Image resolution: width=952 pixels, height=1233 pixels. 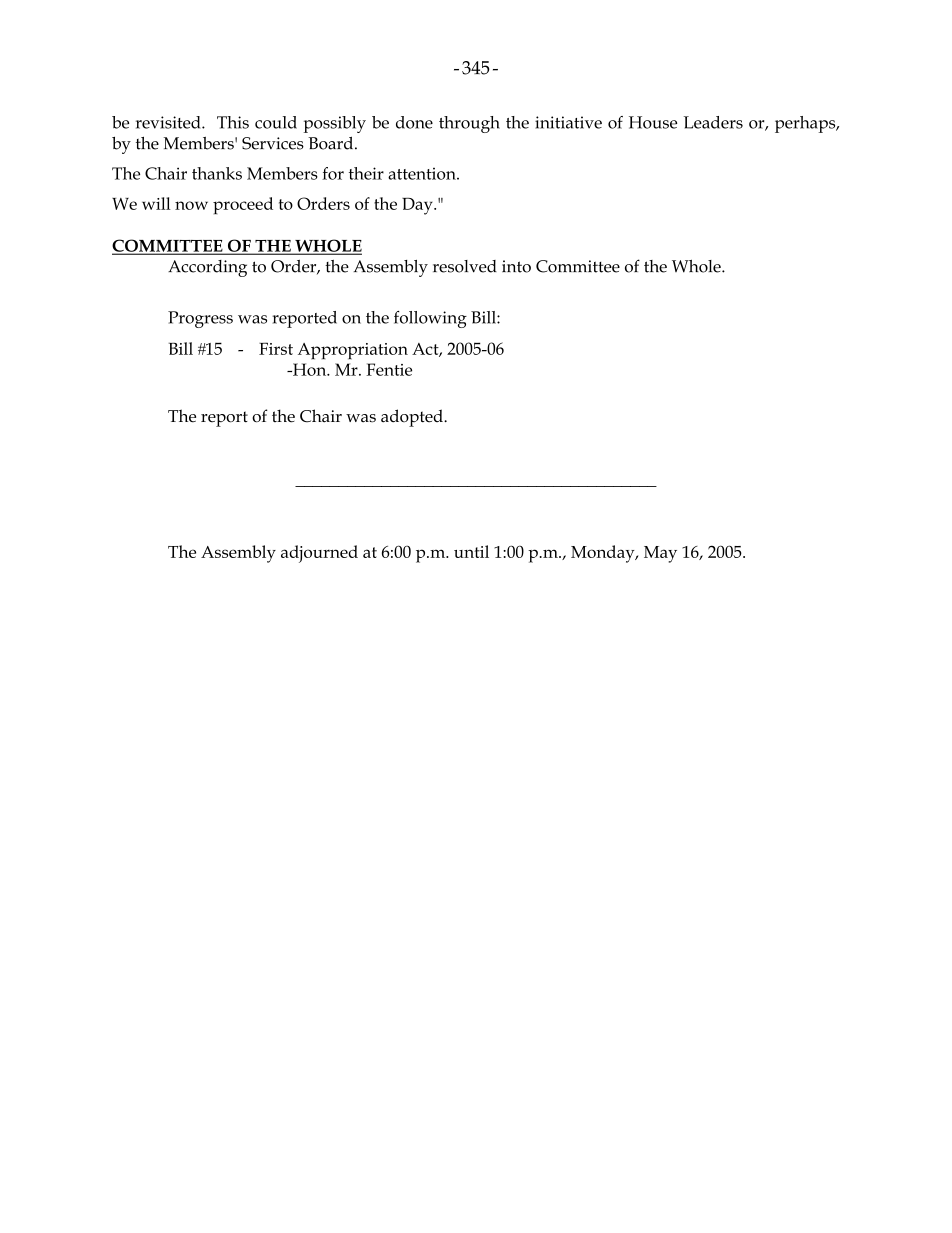 What do you see at coordinates (516, 266) in the image?
I see `into` at bounding box center [516, 266].
